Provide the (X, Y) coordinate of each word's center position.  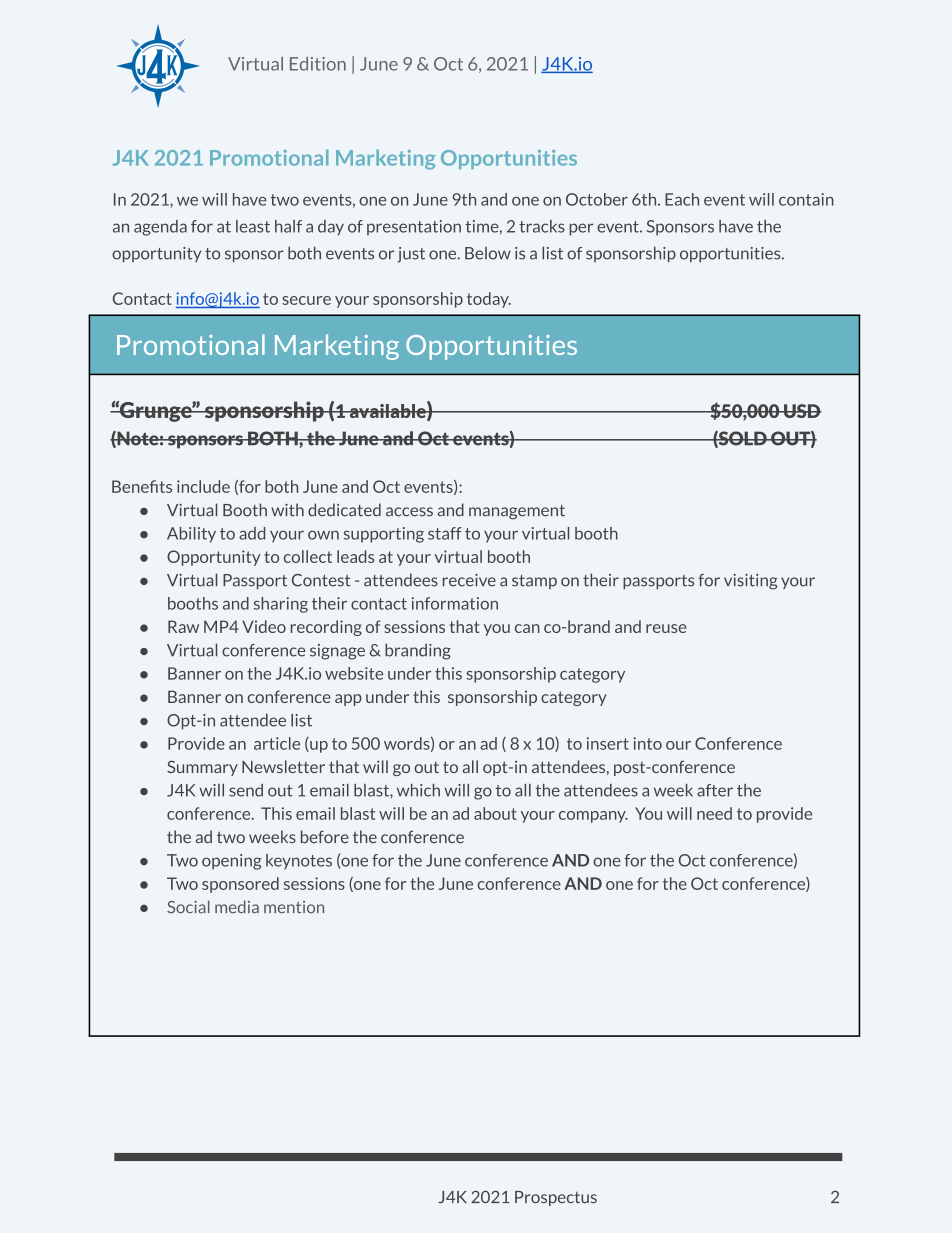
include (203, 486)
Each (682, 199)
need (714, 813)
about (495, 813)
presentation (414, 228)
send (246, 790)
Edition (318, 64)
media (237, 906)
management (517, 512)
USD (802, 411)
